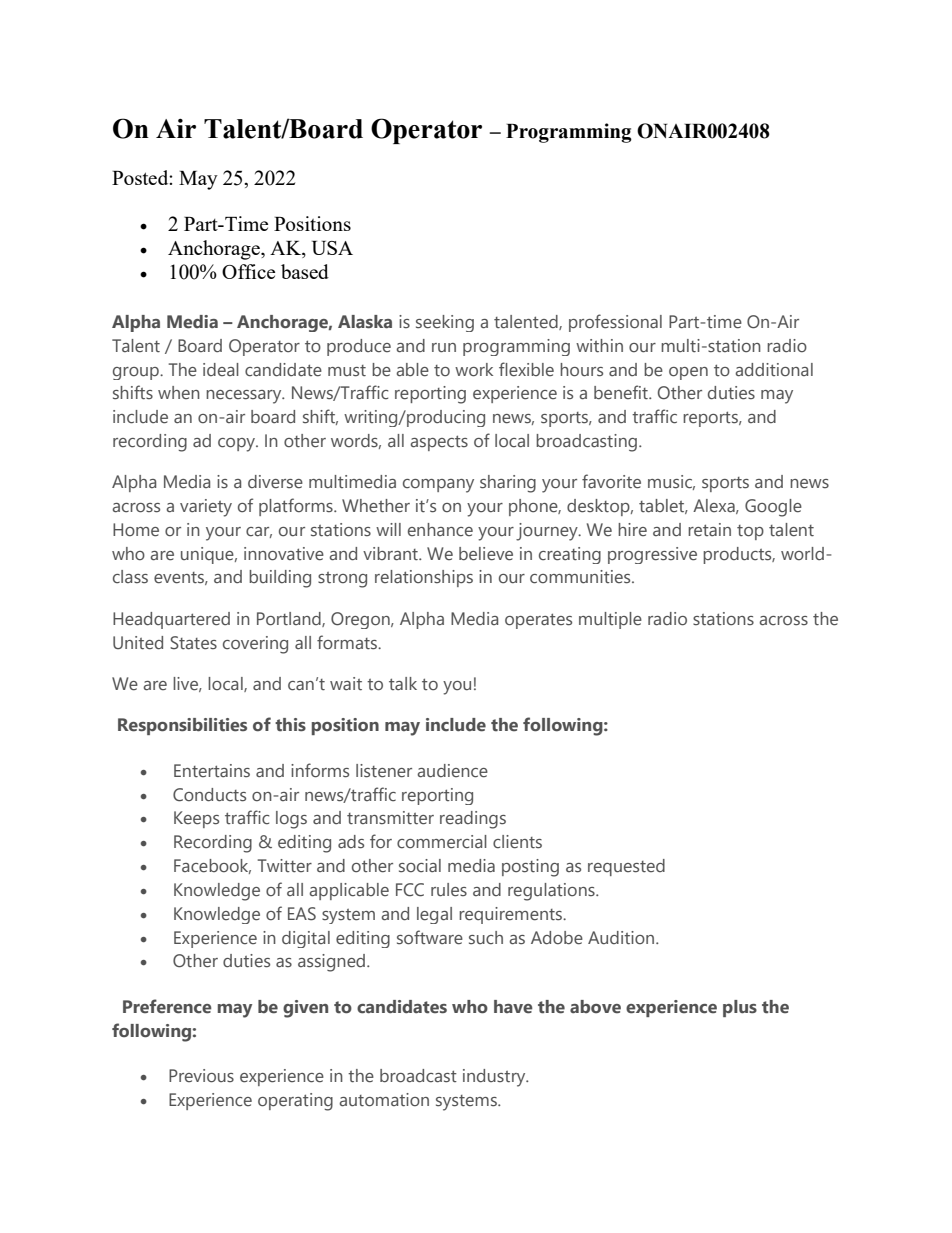 The image size is (952, 1233). Describe the element at coordinates (445, 323) in the screenshot. I see `seeking` at that location.
